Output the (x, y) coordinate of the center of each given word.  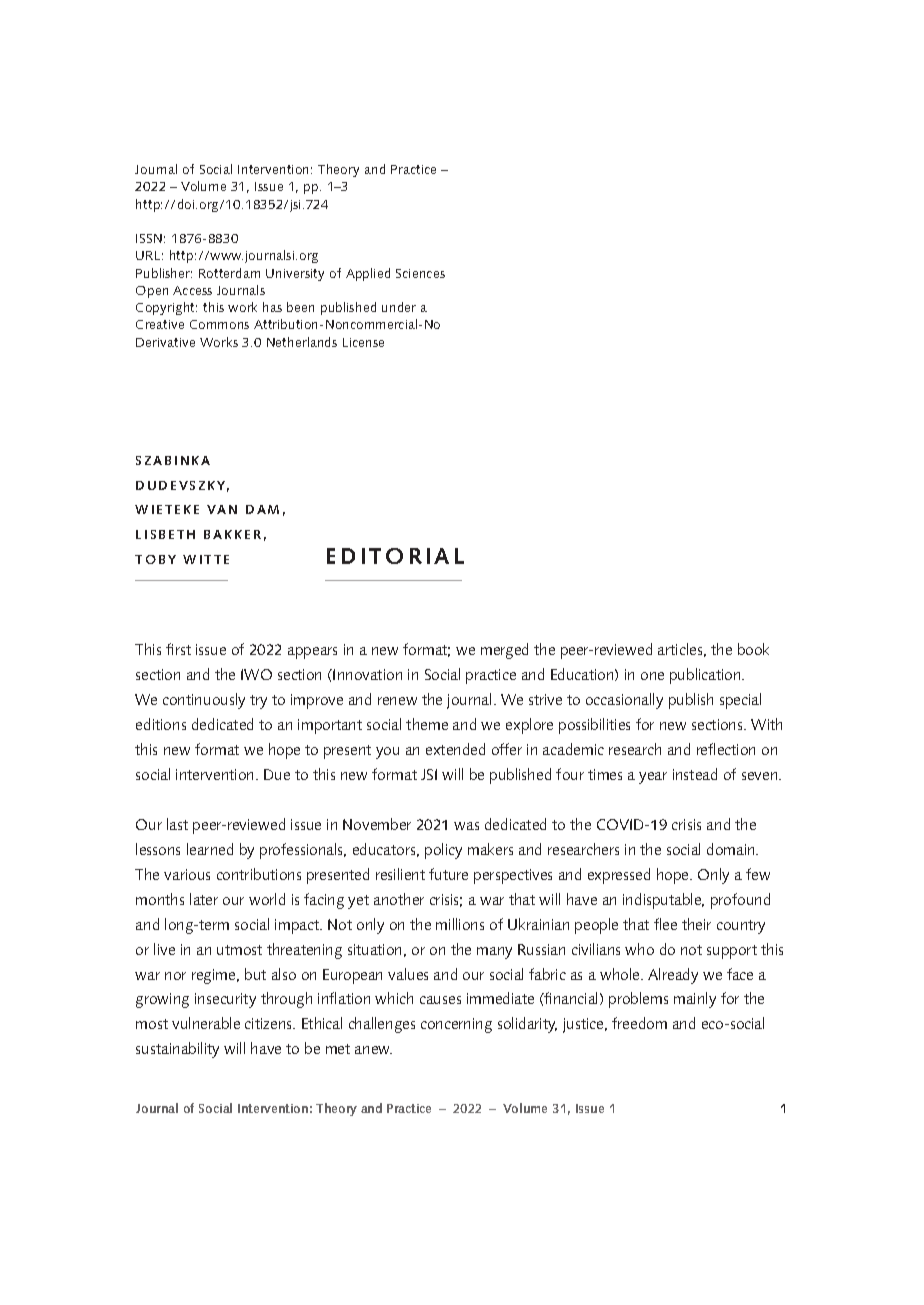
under (399, 307)
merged (504, 651)
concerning (456, 1025)
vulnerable (206, 1023)
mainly (695, 1000)
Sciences (420, 273)
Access (192, 290)
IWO (256, 674)
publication (706, 676)
